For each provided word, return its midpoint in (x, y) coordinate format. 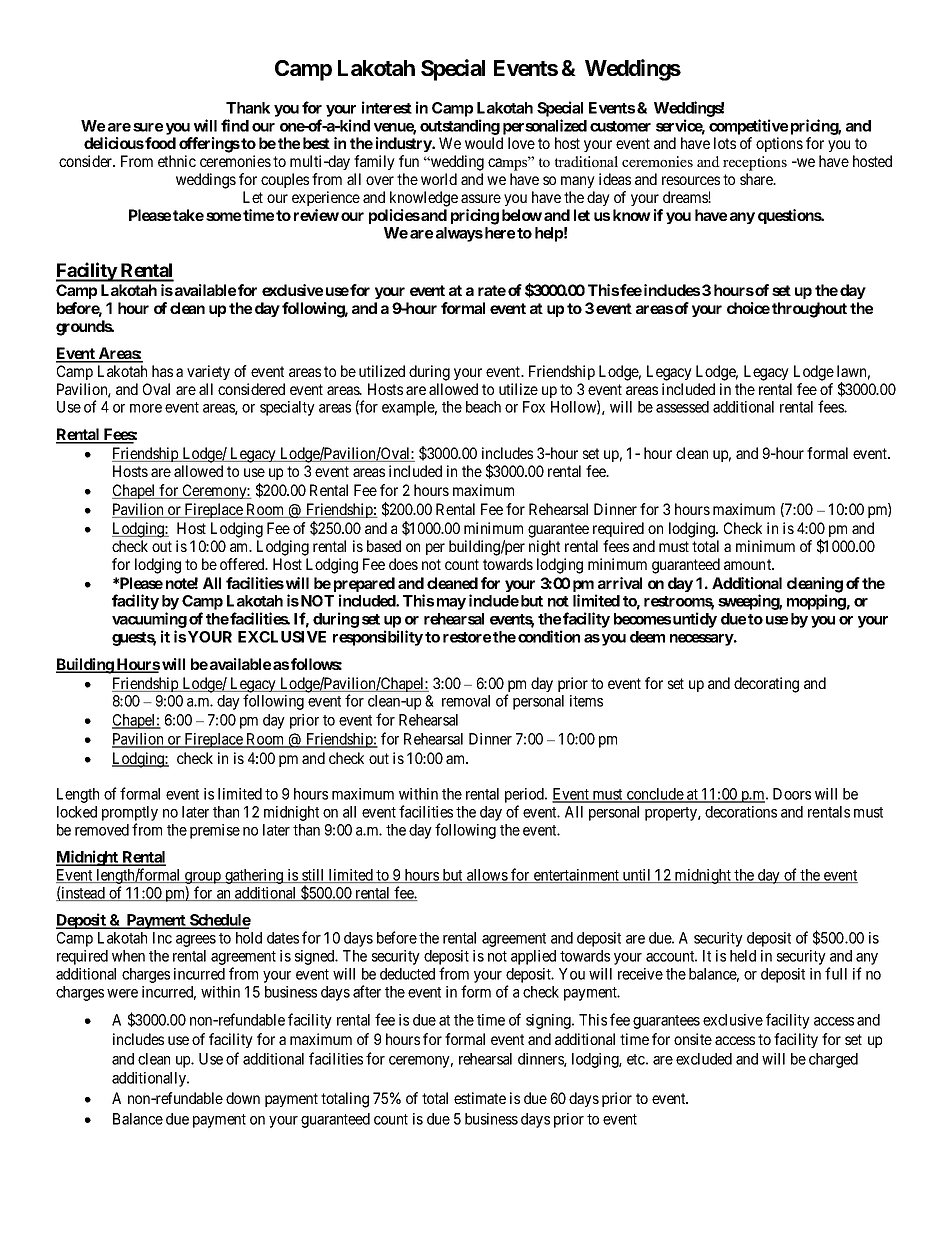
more (146, 408)
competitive (748, 127)
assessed (682, 407)
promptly (130, 813)
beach (483, 407)
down (243, 1098)
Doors (792, 794)
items (586, 701)
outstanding (460, 127)
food (160, 143)
